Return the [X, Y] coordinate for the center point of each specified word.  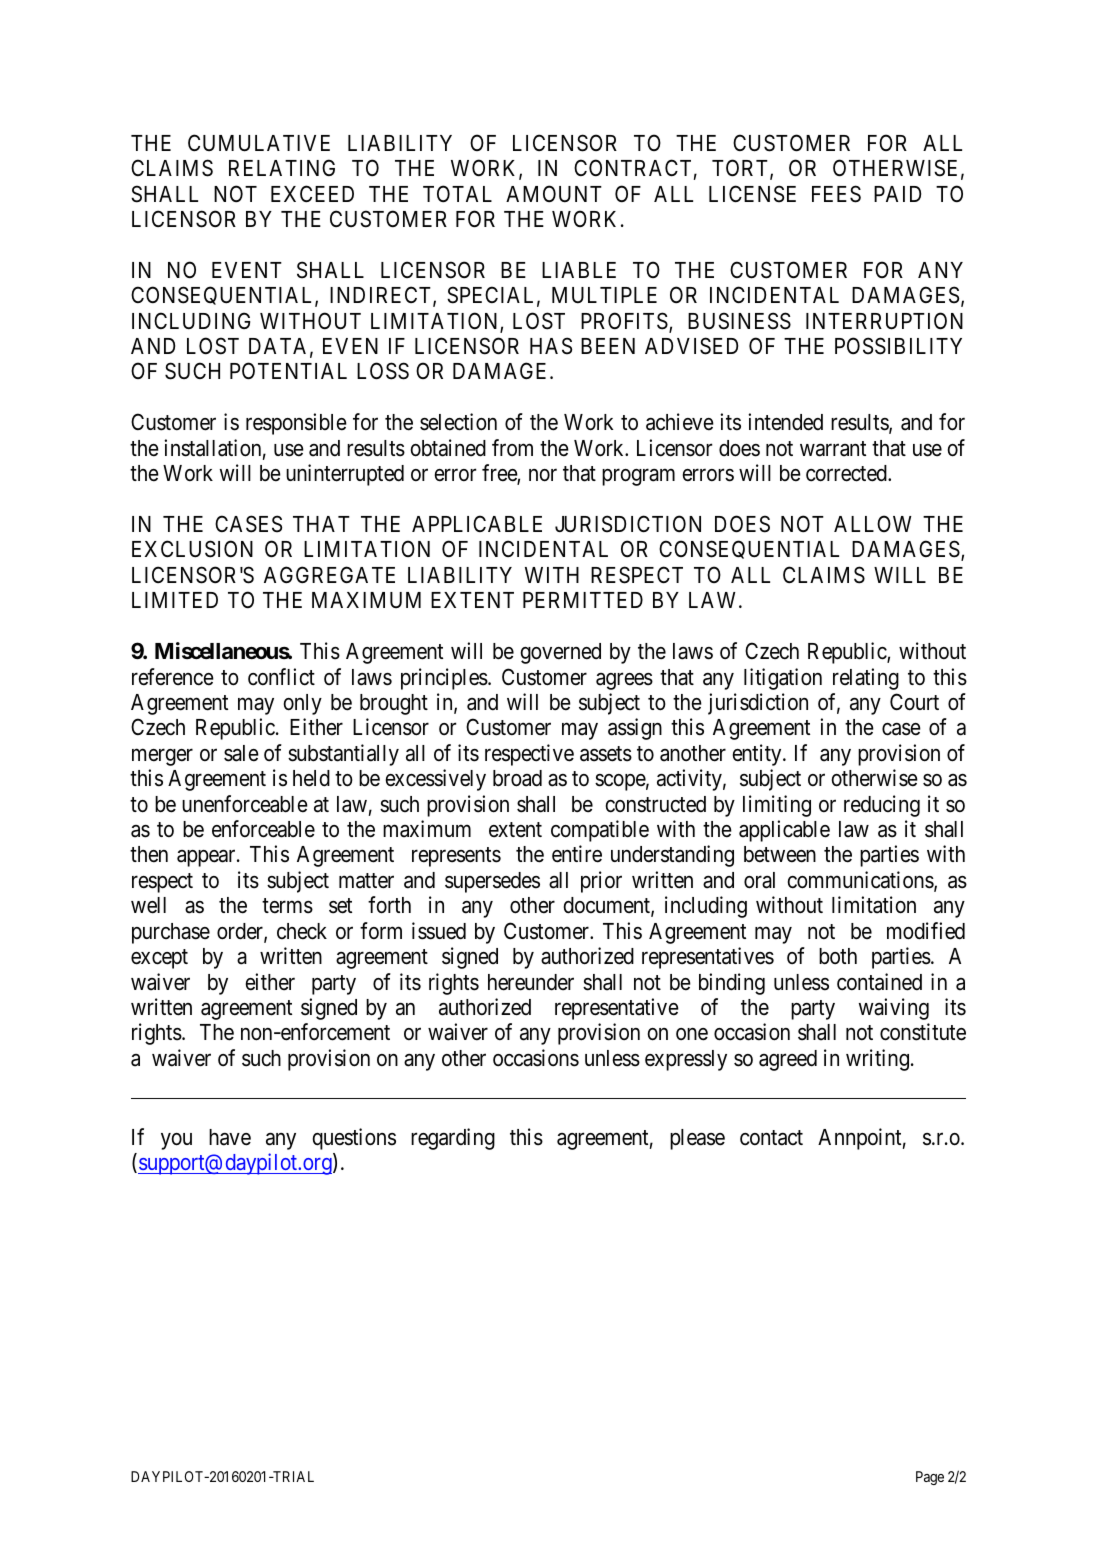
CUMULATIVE [259, 143]
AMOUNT [554, 194]
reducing [882, 806]
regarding [453, 1139]
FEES [836, 194]
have [230, 1137]
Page [930, 1478]
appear [207, 858]
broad [517, 778]
